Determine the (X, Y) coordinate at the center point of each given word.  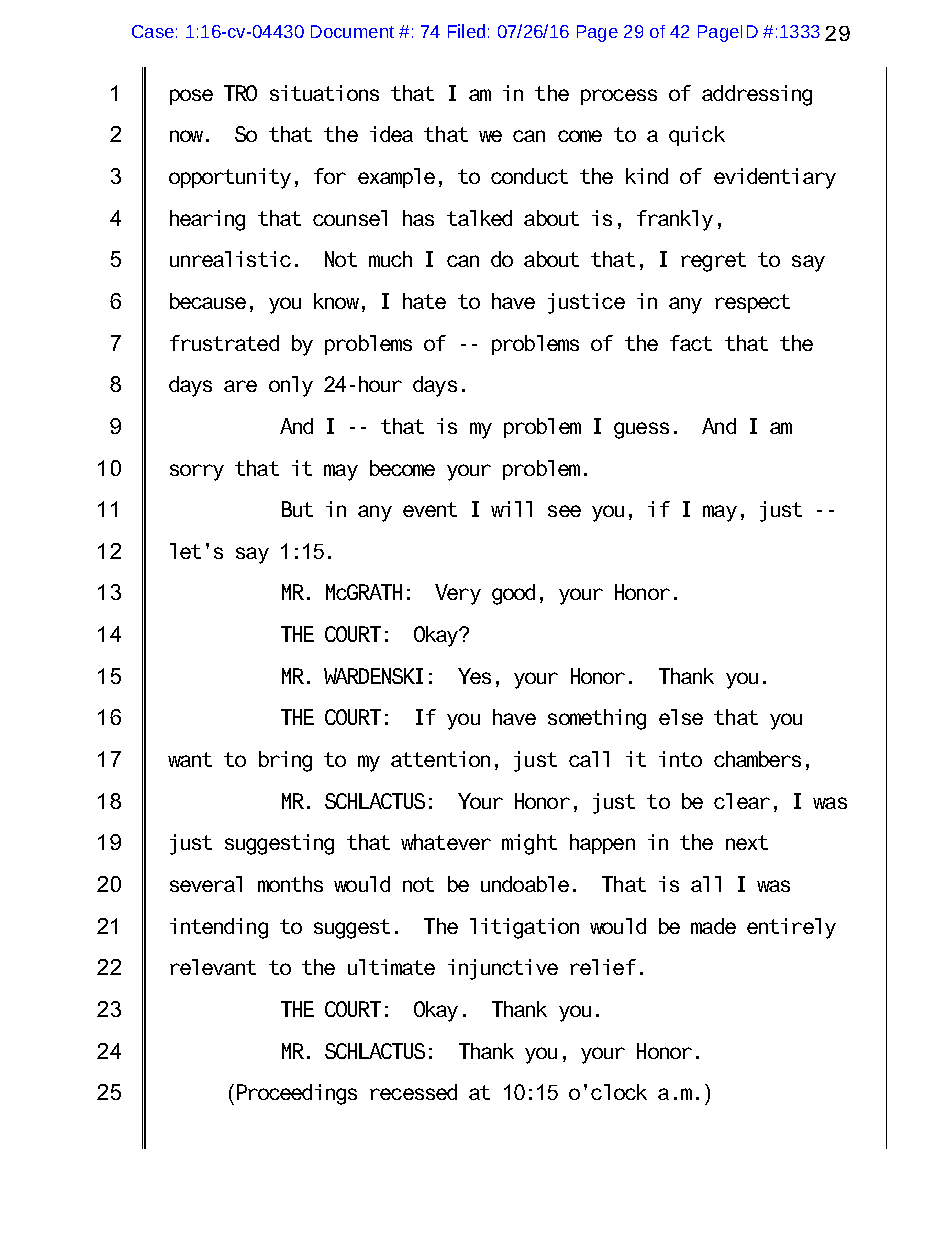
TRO (240, 93)
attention (440, 759)
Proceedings (297, 1094)
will (511, 509)
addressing (757, 95)
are (240, 386)
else (681, 717)
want (190, 759)
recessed (413, 1092)
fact (691, 343)
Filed (466, 31)
